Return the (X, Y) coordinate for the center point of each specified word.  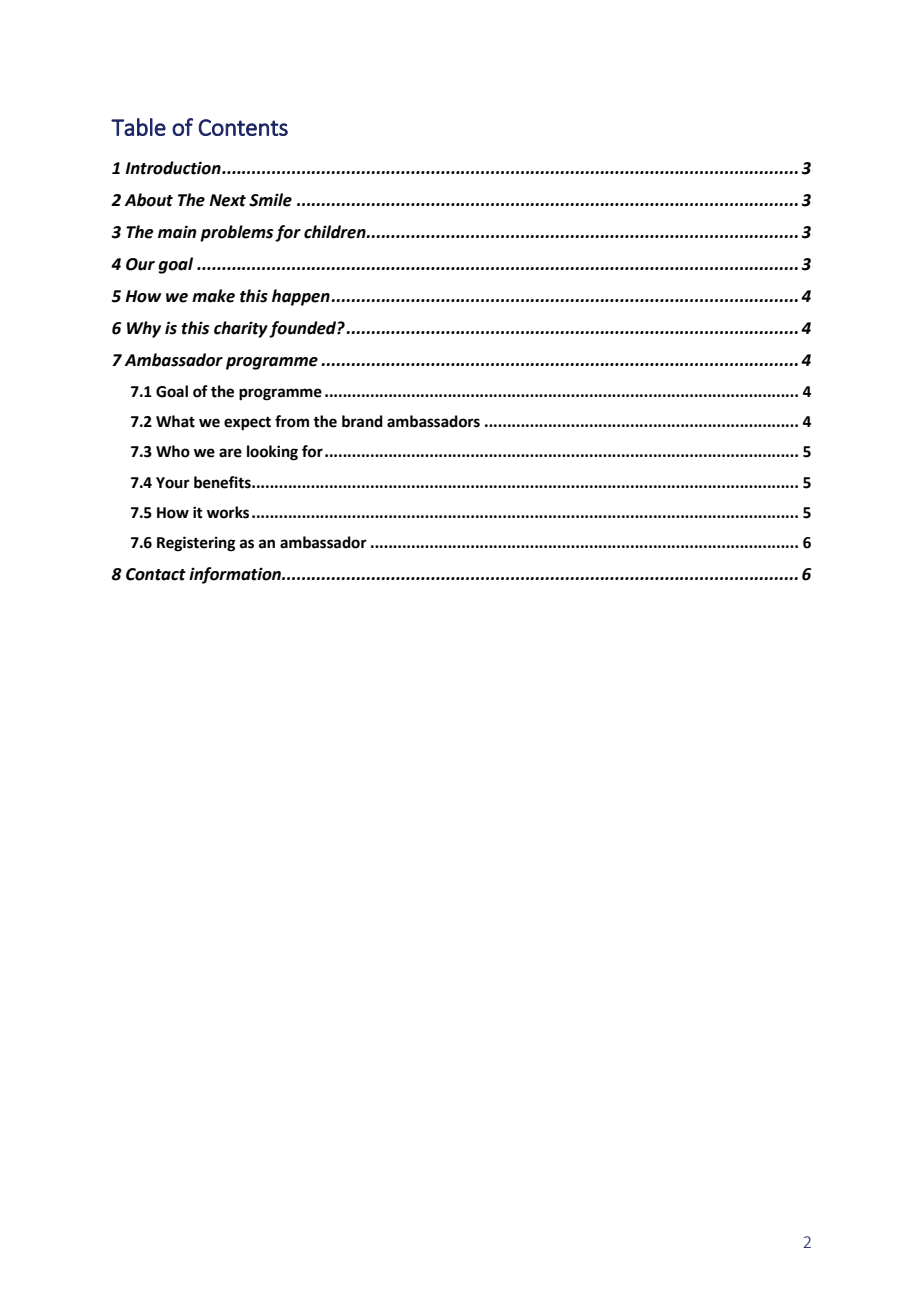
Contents (243, 127)
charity (242, 329)
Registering (196, 544)
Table (138, 127)
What (175, 421)
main (177, 232)
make (213, 296)
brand (362, 421)
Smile (270, 200)
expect (247, 424)
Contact (156, 574)
